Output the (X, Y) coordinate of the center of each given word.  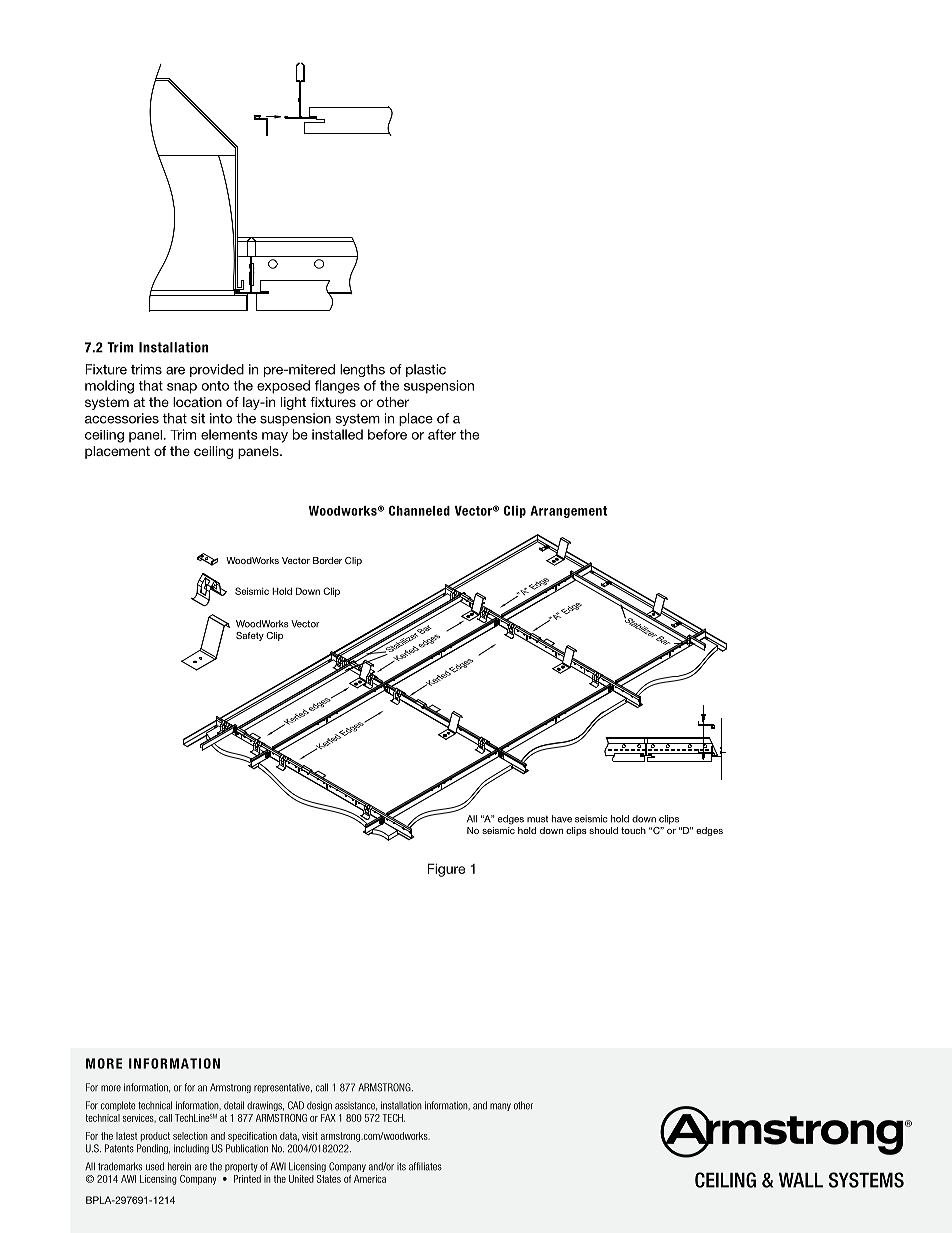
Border (327, 560)
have (562, 819)
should (603, 830)
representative (283, 1088)
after (442, 434)
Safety (250, 636)
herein (179, 1166)
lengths (362, 370)
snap (182, 388)
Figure (446, 870)
